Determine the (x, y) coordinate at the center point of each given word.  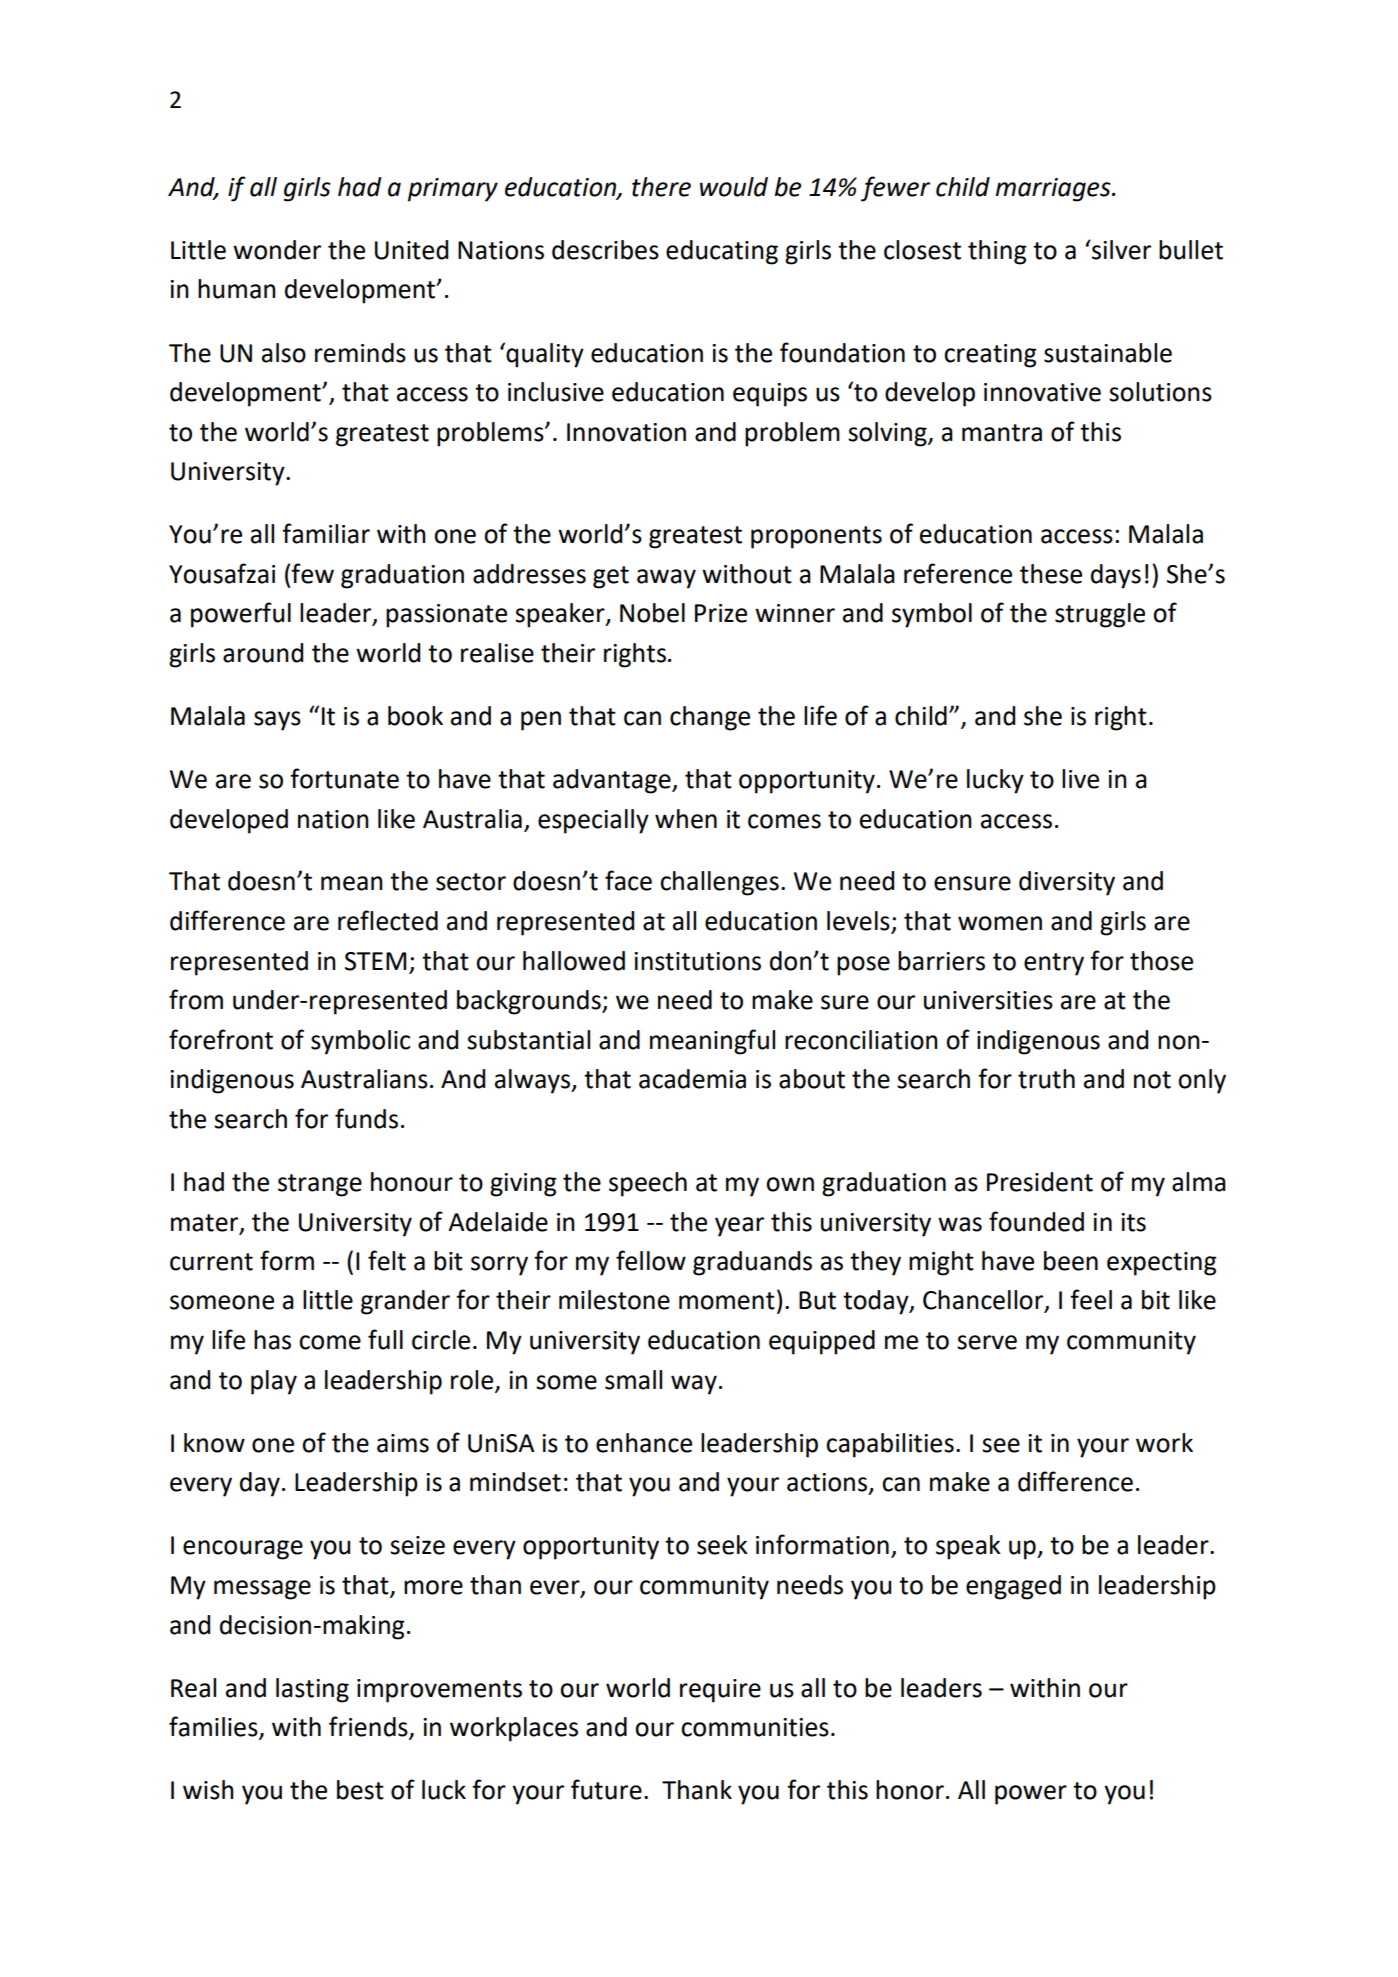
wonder (277, 250)
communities (755, 1727)
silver (1120, 250)
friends (369, 1727)
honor (910, 1790)
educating (722, 252)
